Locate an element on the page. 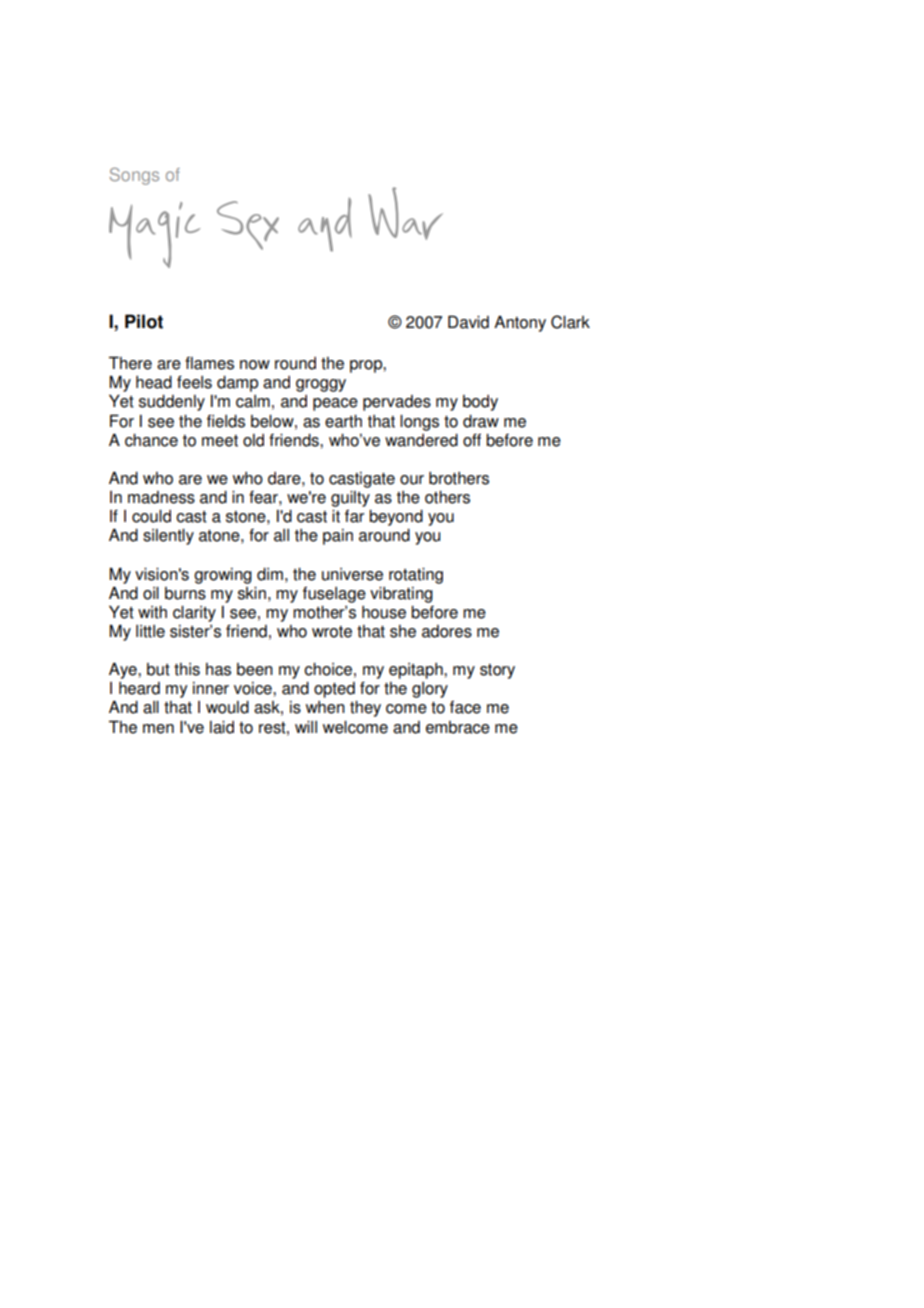  David is located at coordinates (468, 322).
